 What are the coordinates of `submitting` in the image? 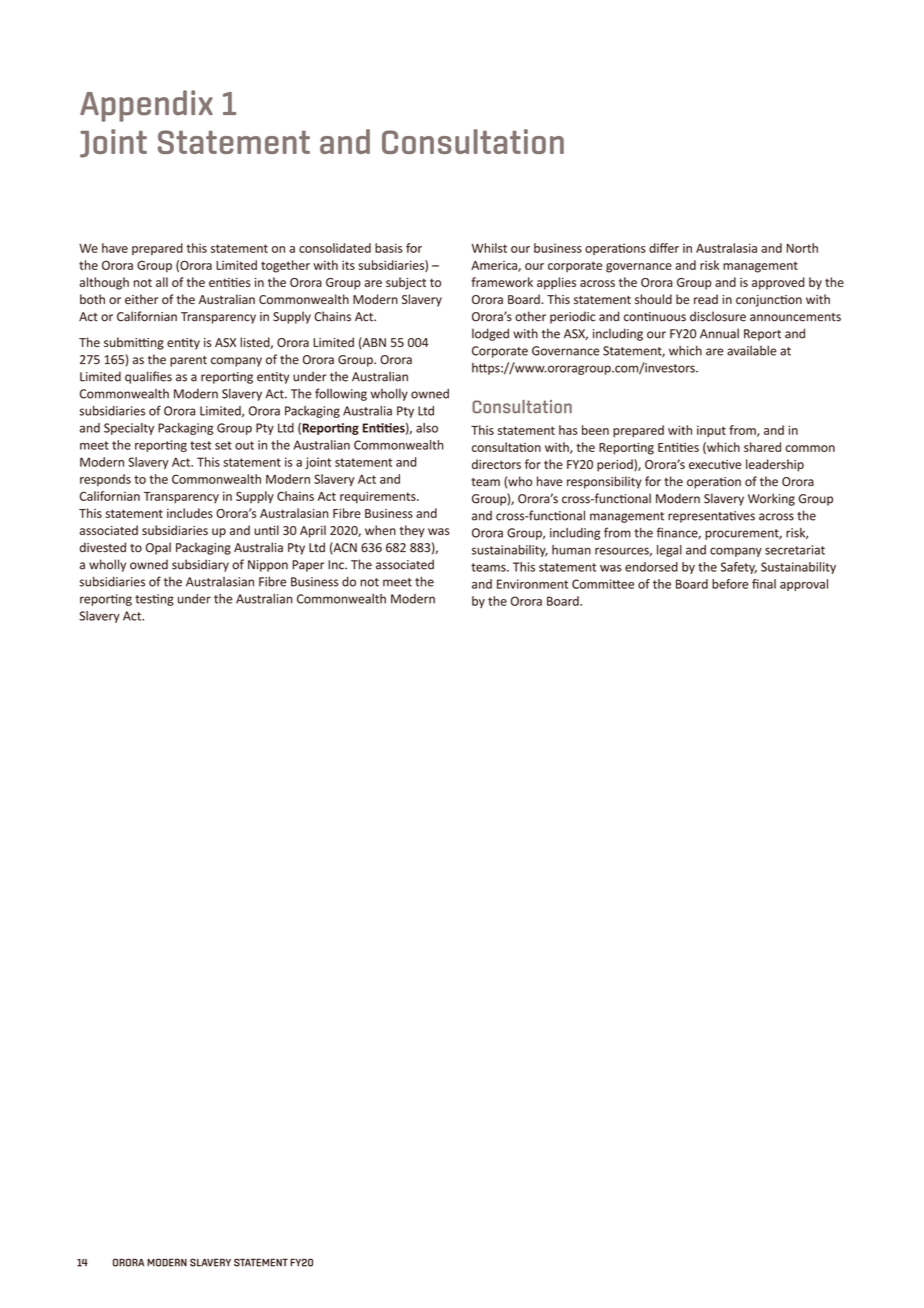 It's located at (134, 343).
